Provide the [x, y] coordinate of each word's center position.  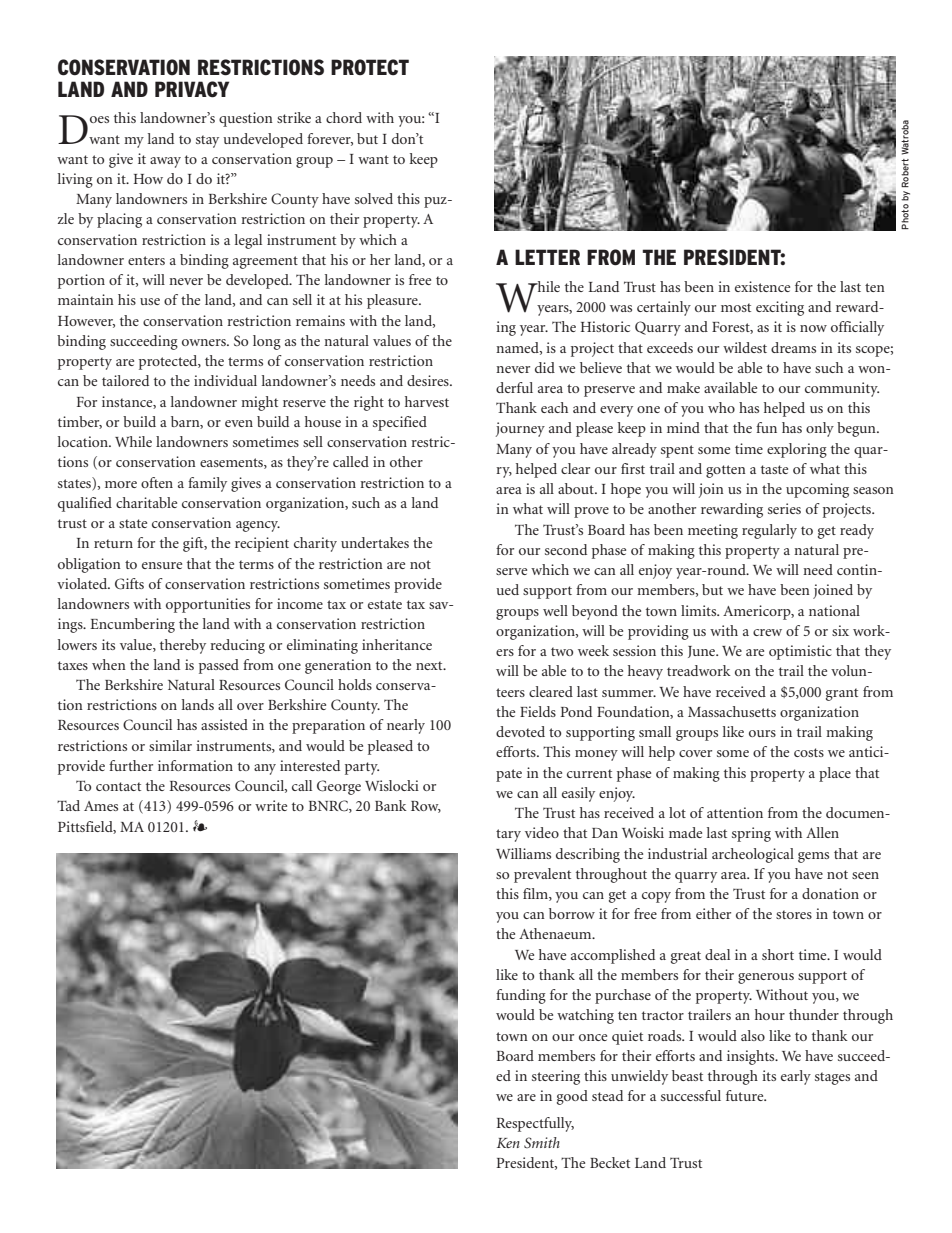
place [835, 774]
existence [762, 286]
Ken [508, 1143]
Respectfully [535, 1124]
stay [207, 141]
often [157, 482]
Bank [391, 805]
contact [118, 786]
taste [774, 469]
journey [520, 429]
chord [344, 117]
